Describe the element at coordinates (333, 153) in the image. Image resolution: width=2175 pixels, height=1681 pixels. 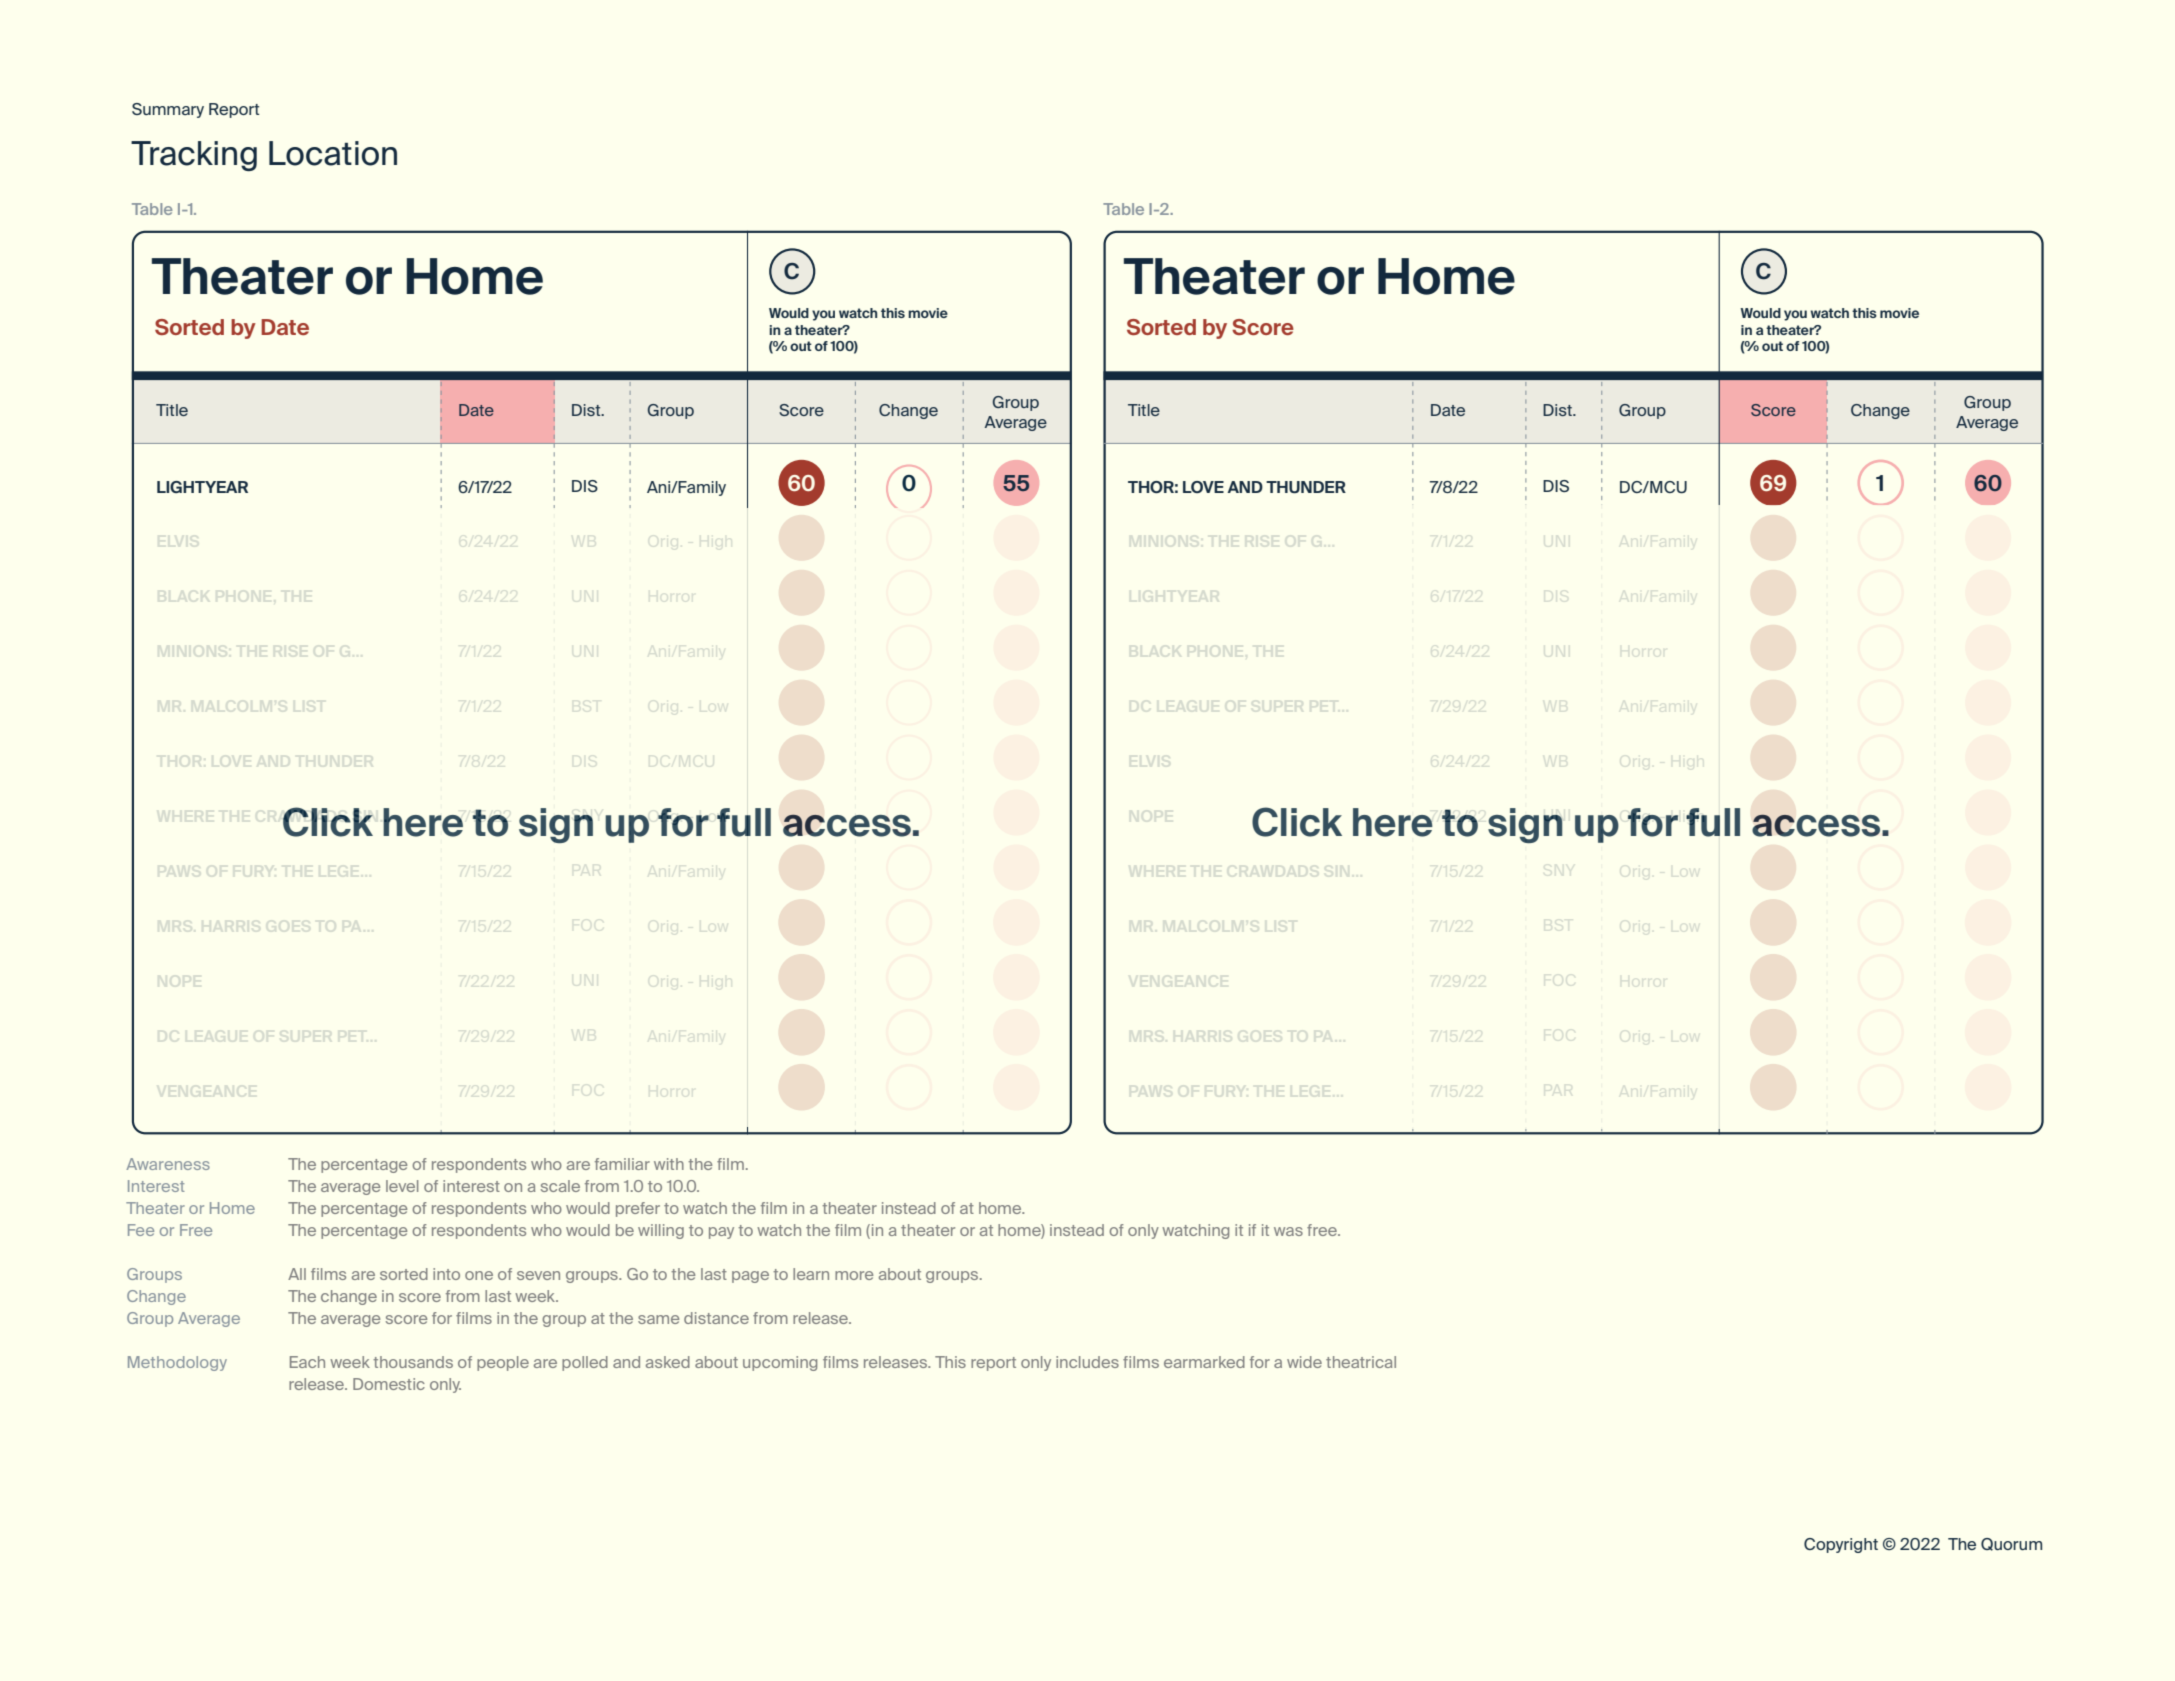
I see `Location` at that location.
